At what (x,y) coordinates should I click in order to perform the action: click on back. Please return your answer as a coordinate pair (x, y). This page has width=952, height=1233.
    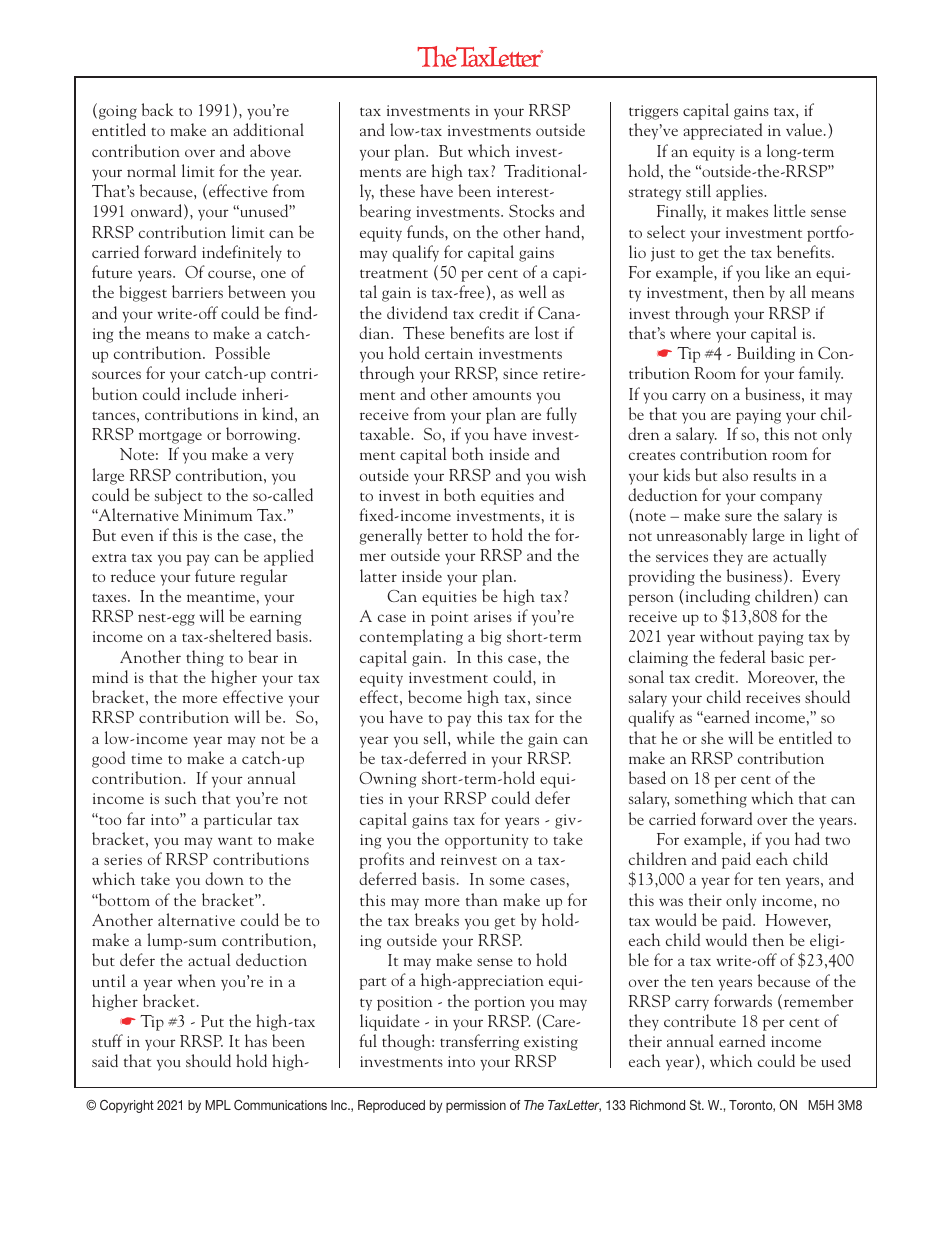
    Looking at the image, I should click on (158, 109).
